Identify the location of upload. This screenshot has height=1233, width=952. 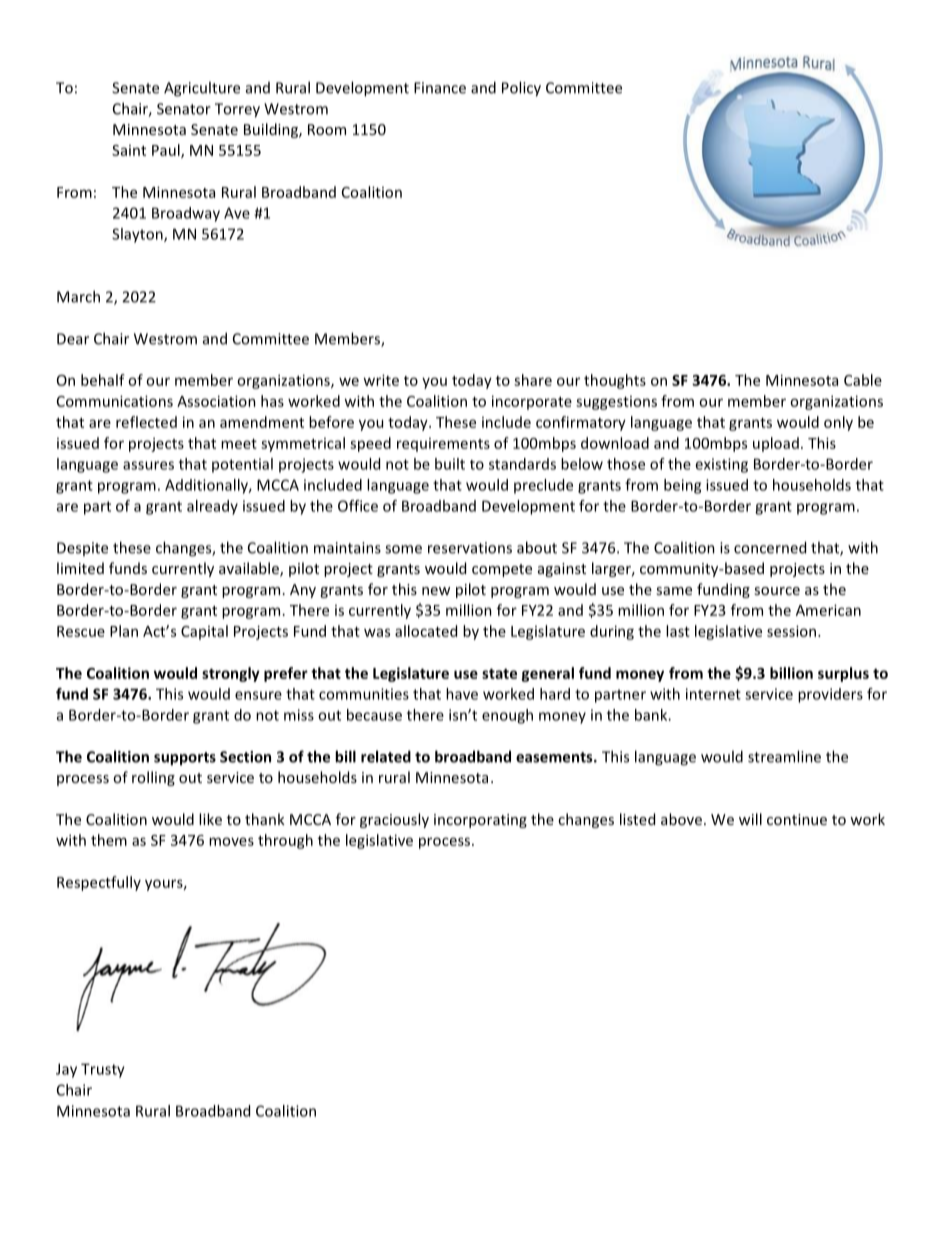
(776, 444).
